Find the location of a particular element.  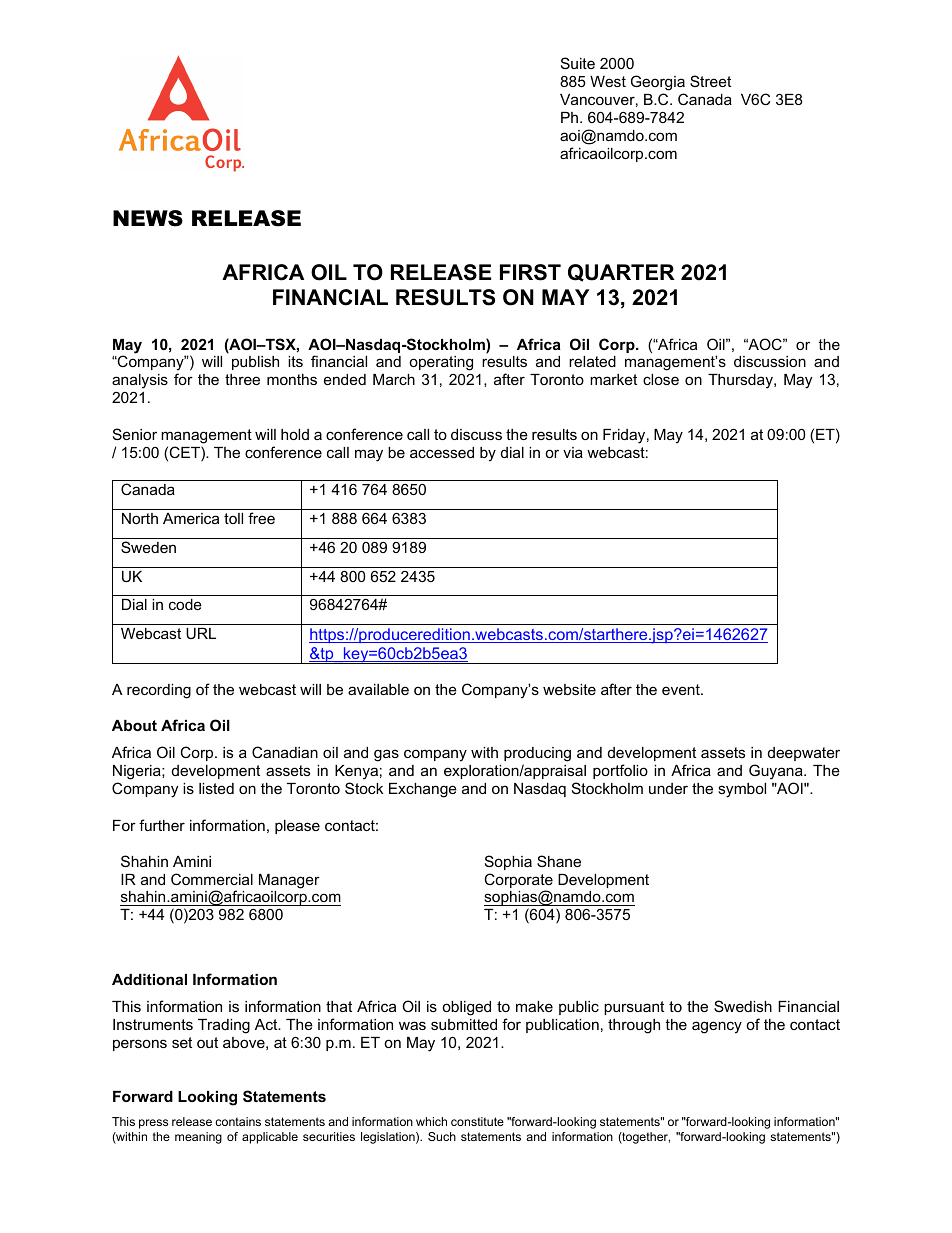

NEWS is located at coordinates (148, 218).
